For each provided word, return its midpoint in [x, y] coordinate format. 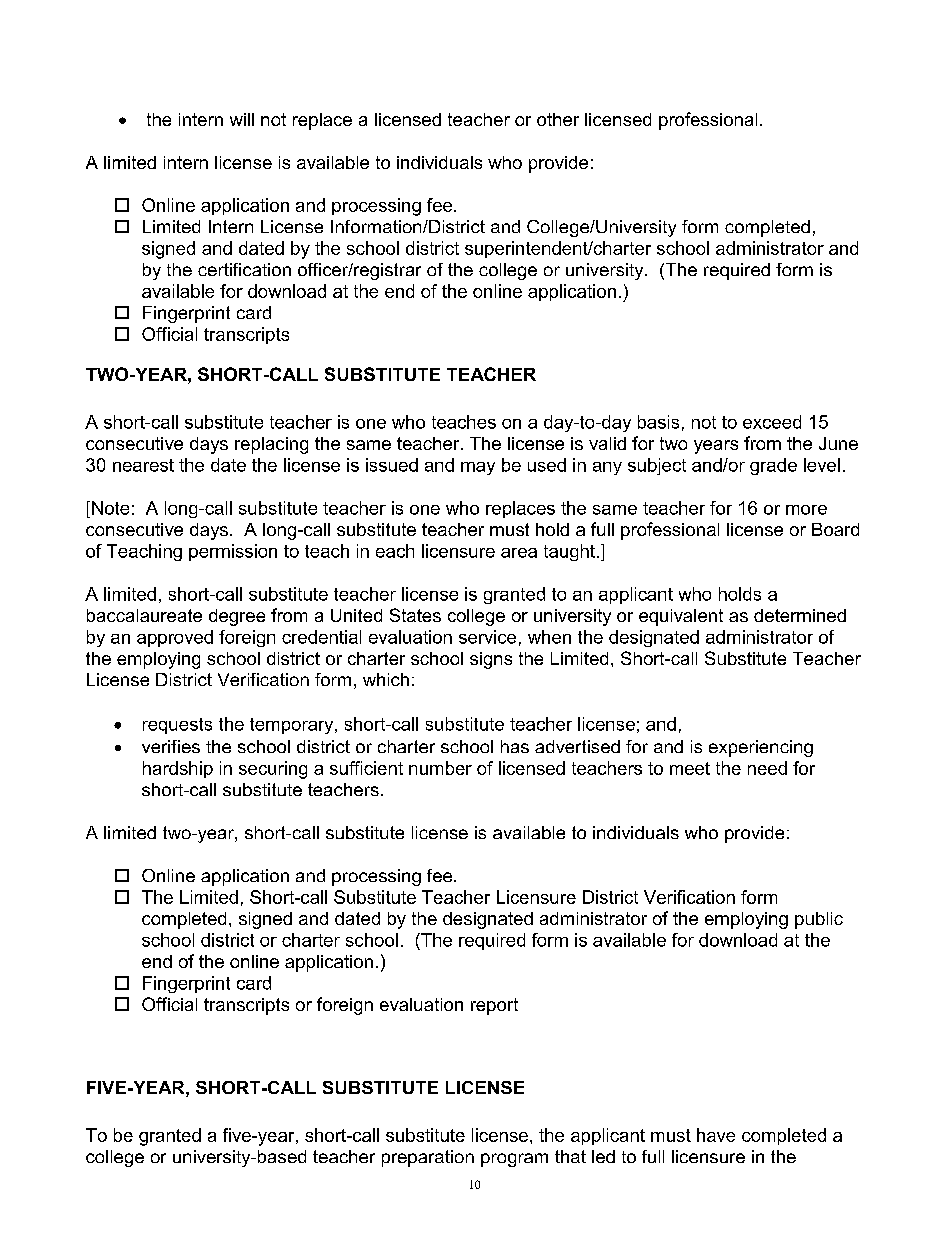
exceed [772, 422]
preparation [428, 1158]
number [440, 768]
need [767, 768]
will [242, 119]
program [514, 1160]
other [558, 119]
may [478, 468]
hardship [178, 769]
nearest [143, 465]
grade [773, 466]
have [716, 1135]
